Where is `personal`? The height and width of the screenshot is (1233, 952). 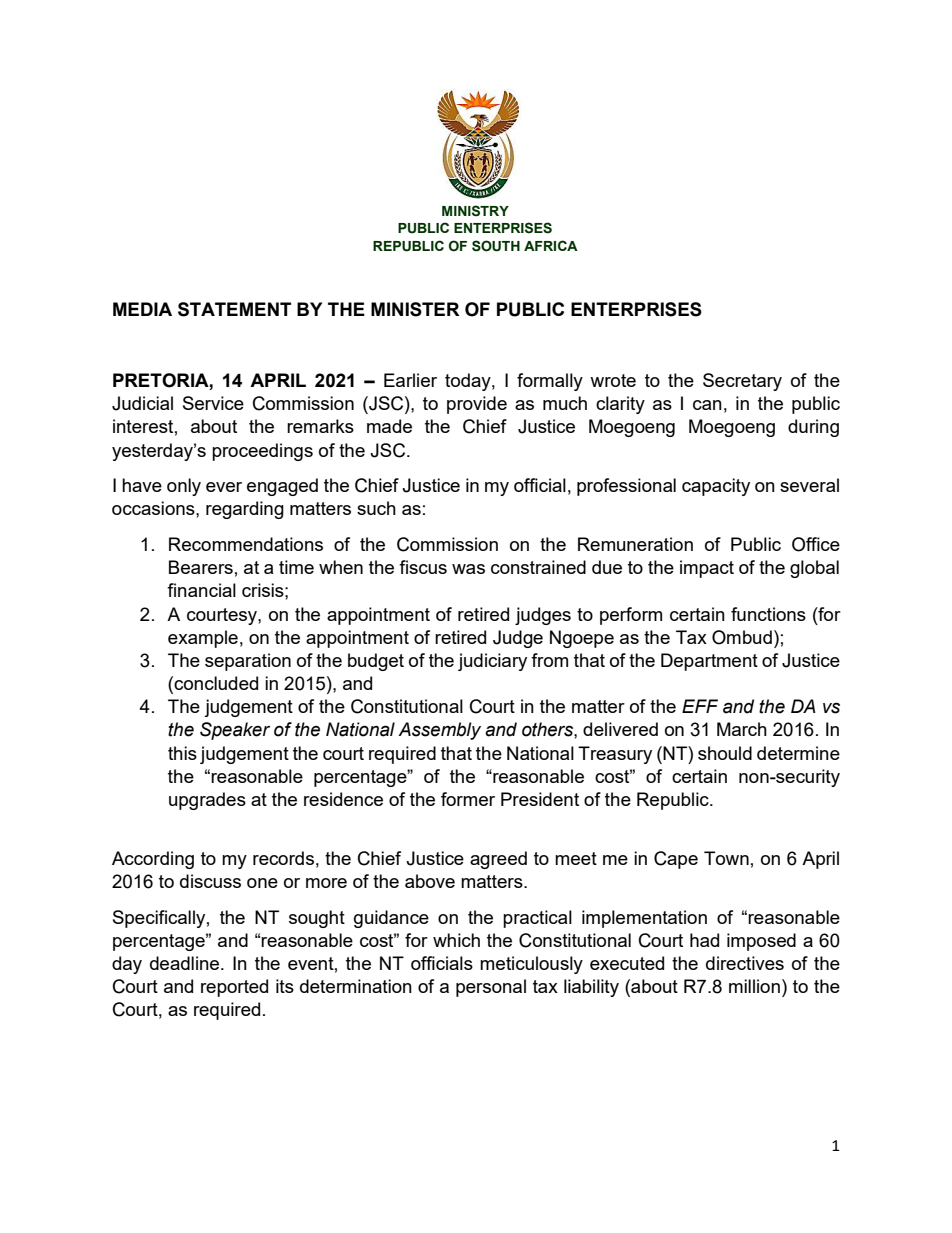 personal is located at coordinates (491, 988).
